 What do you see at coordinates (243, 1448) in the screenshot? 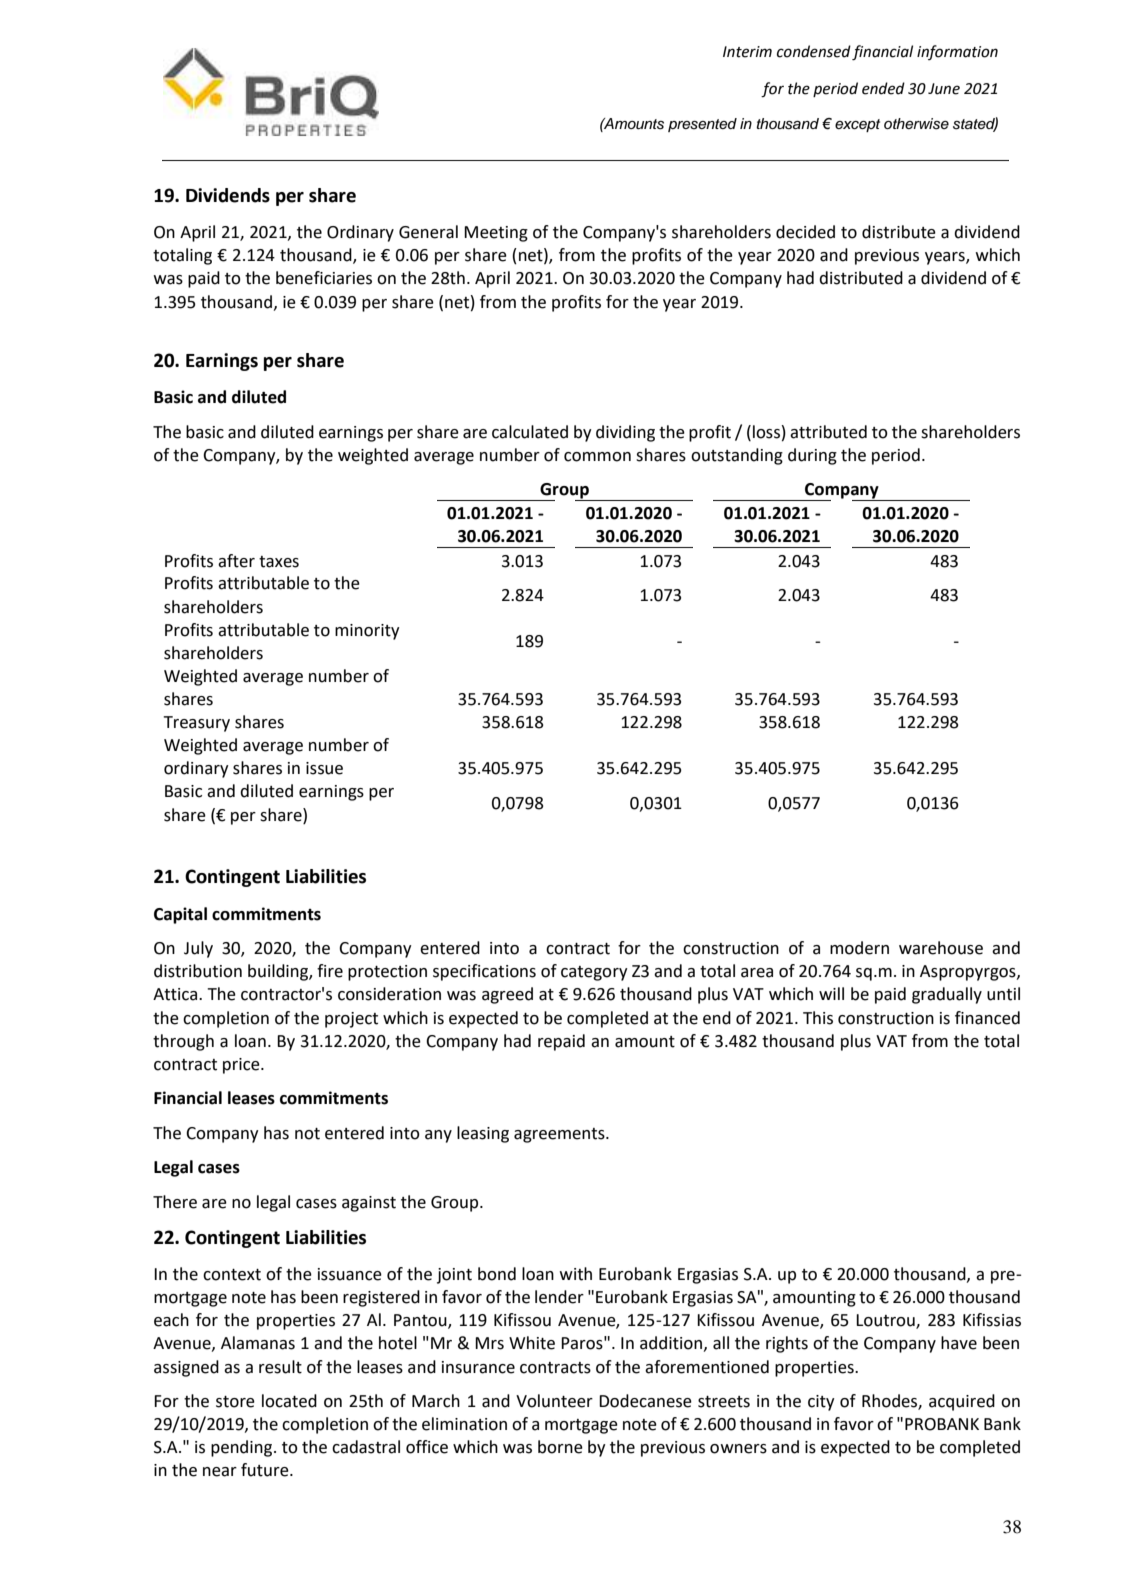
I see `pending` at bounding box center [243, 1448].
